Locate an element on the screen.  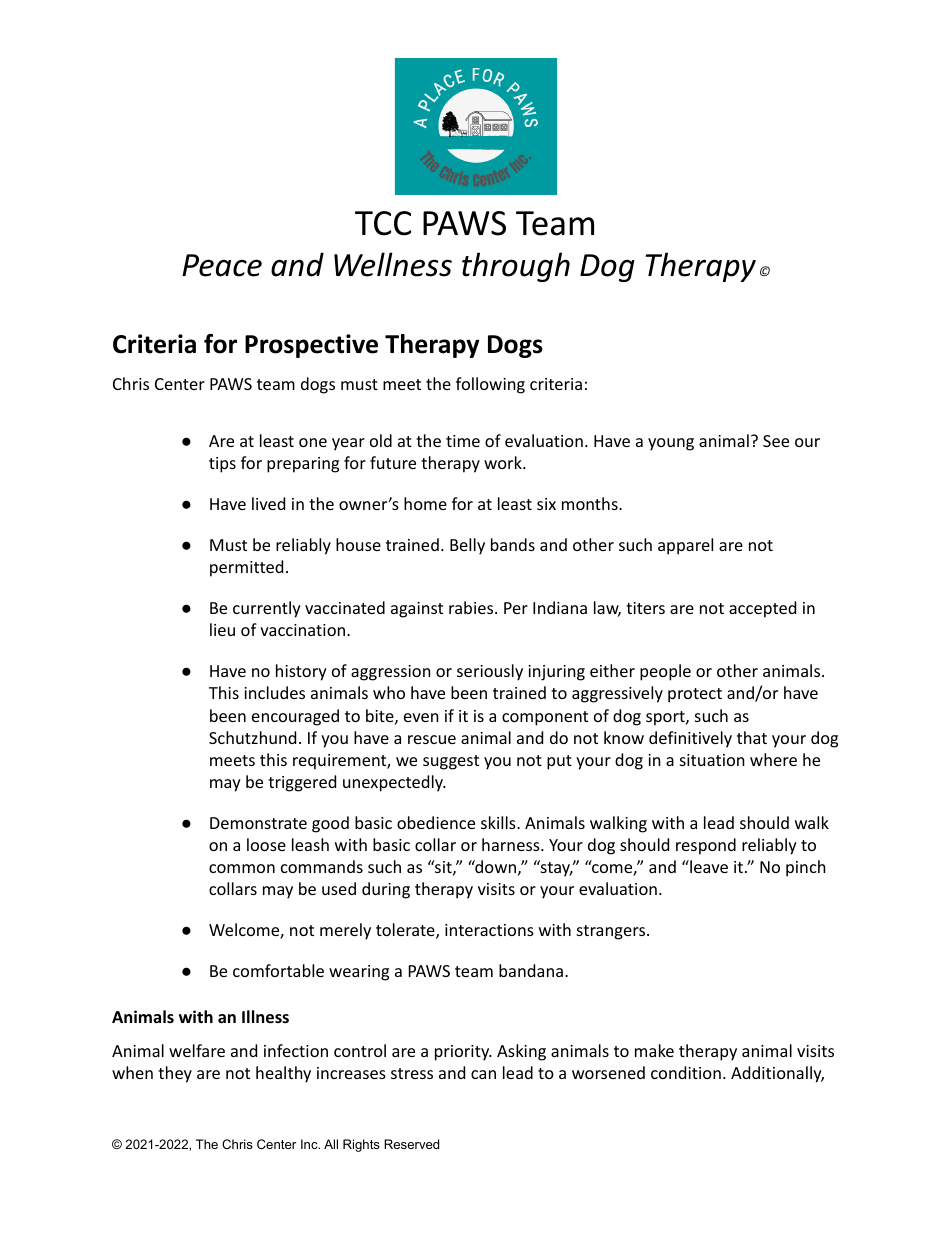
apparel is located at coordinates (685, 546).
